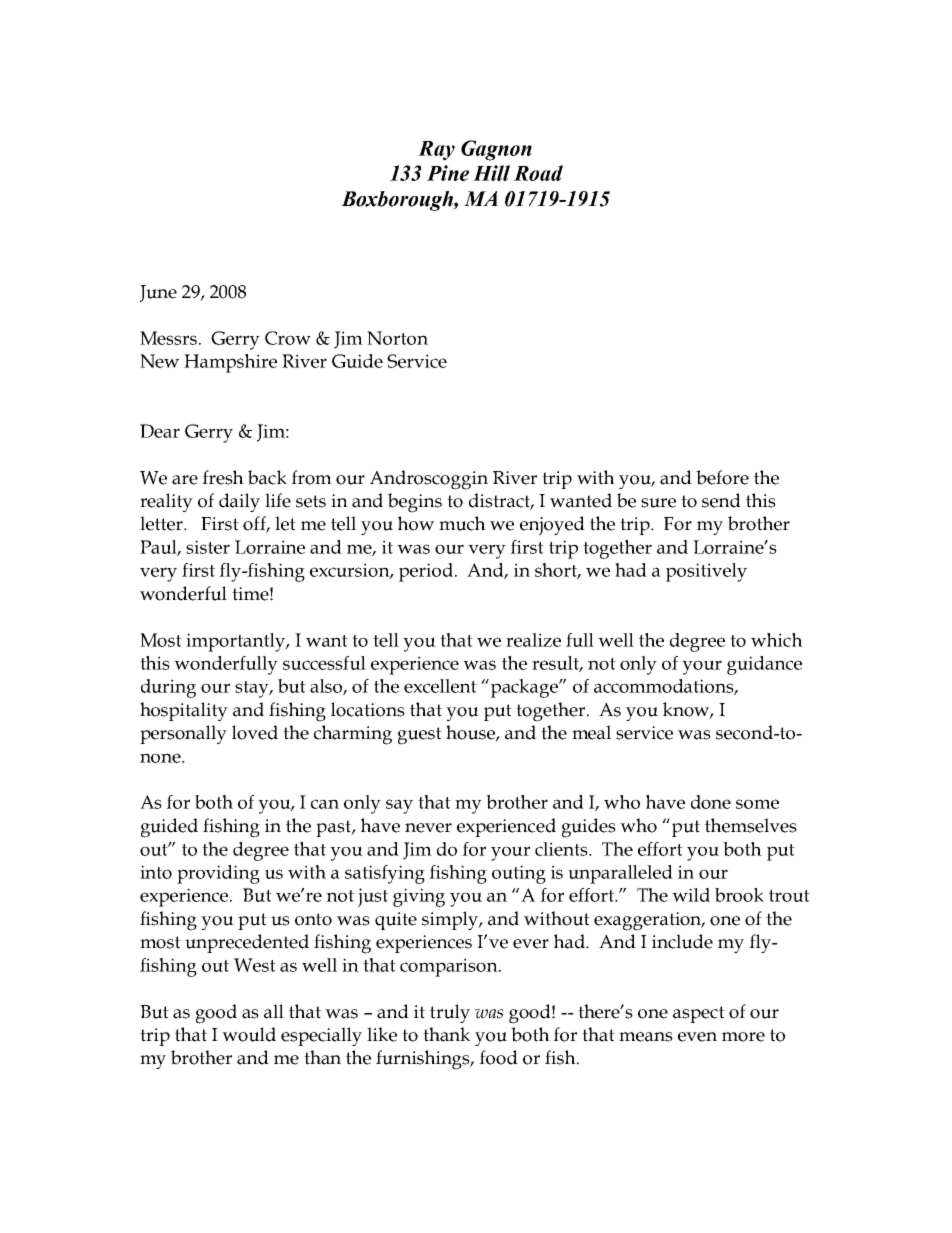  What do you see at coordinates (538, 173) in the screenshot?
I see `Road` at bounding box center [538, 173].
